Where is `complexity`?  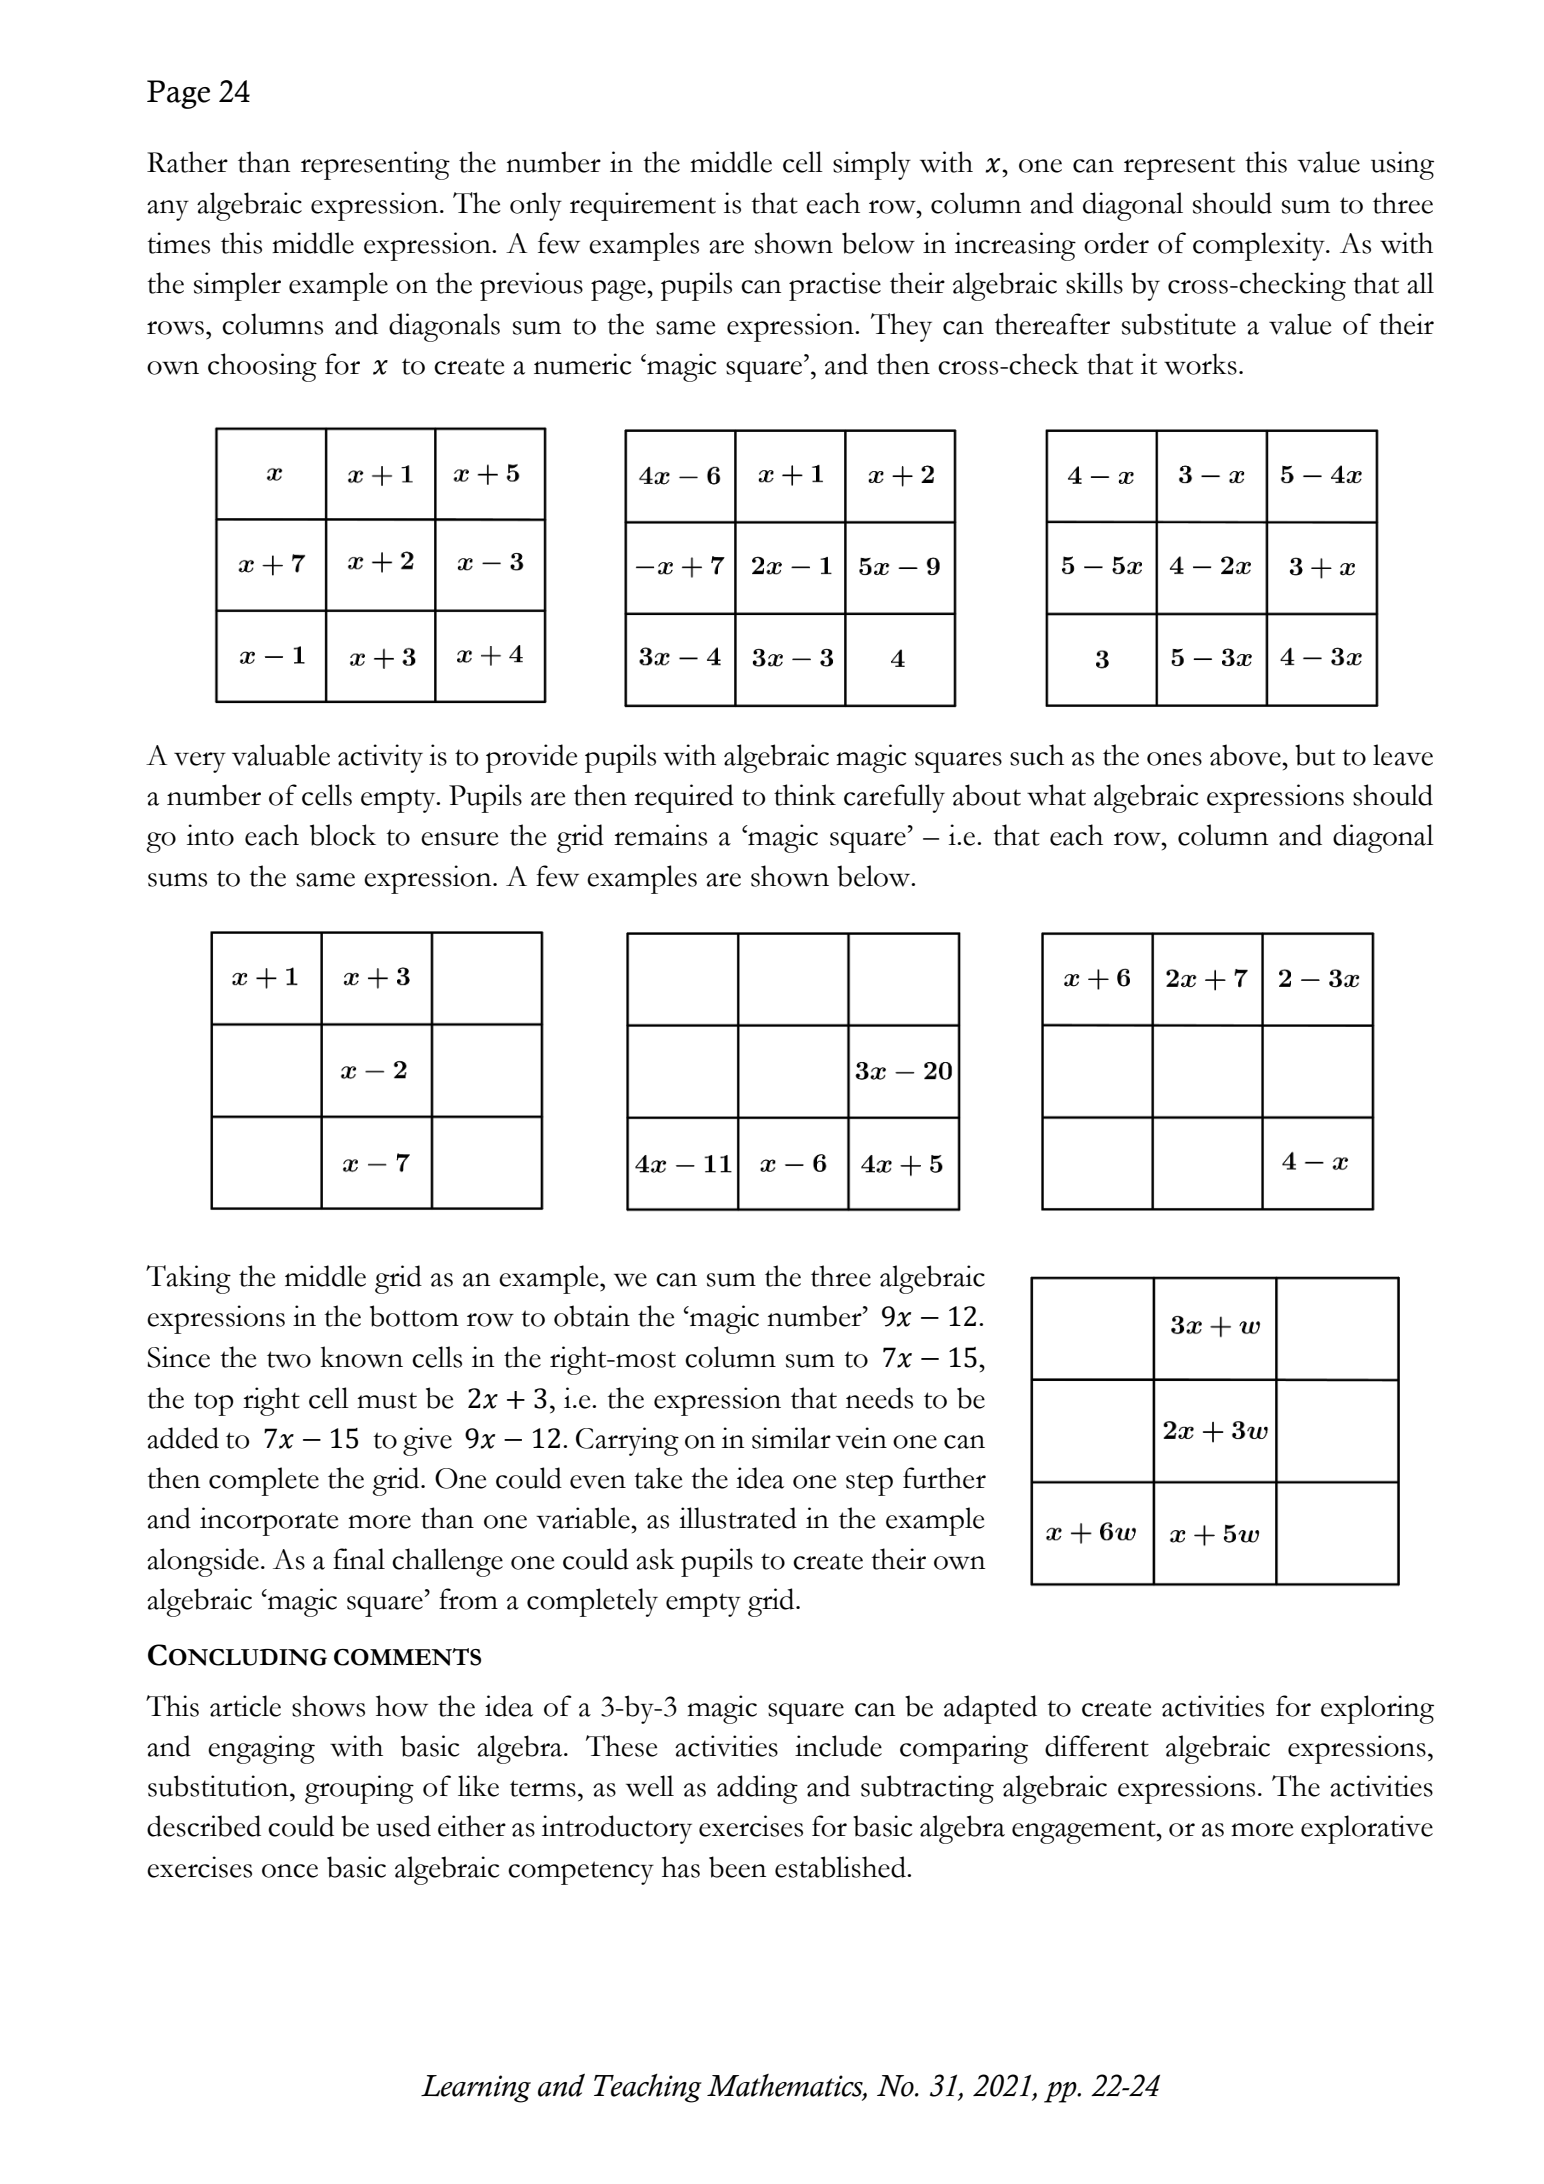
complexity is located at coordinates (1260, 246).
